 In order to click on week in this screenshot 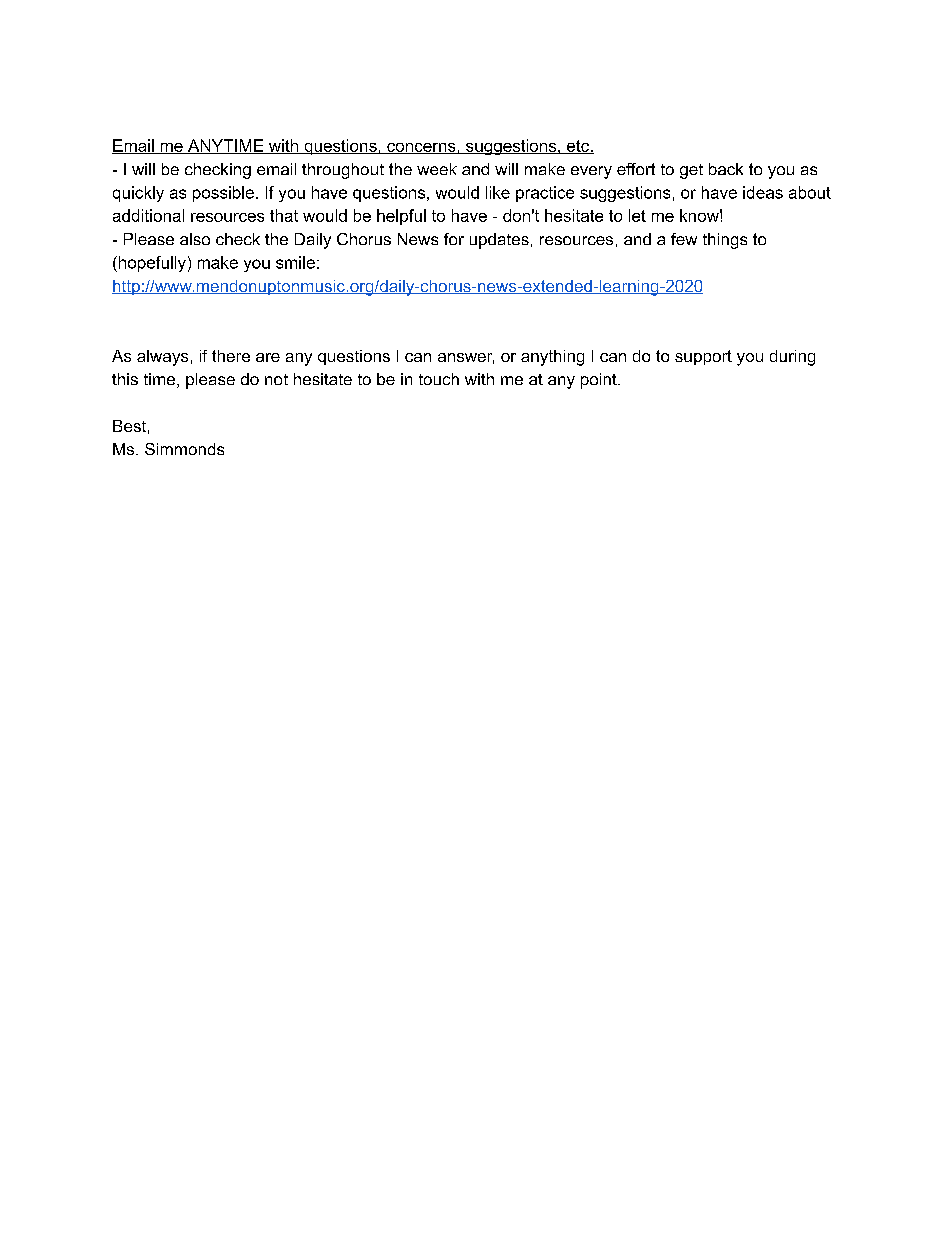, I will do `click(437, 169)`.
